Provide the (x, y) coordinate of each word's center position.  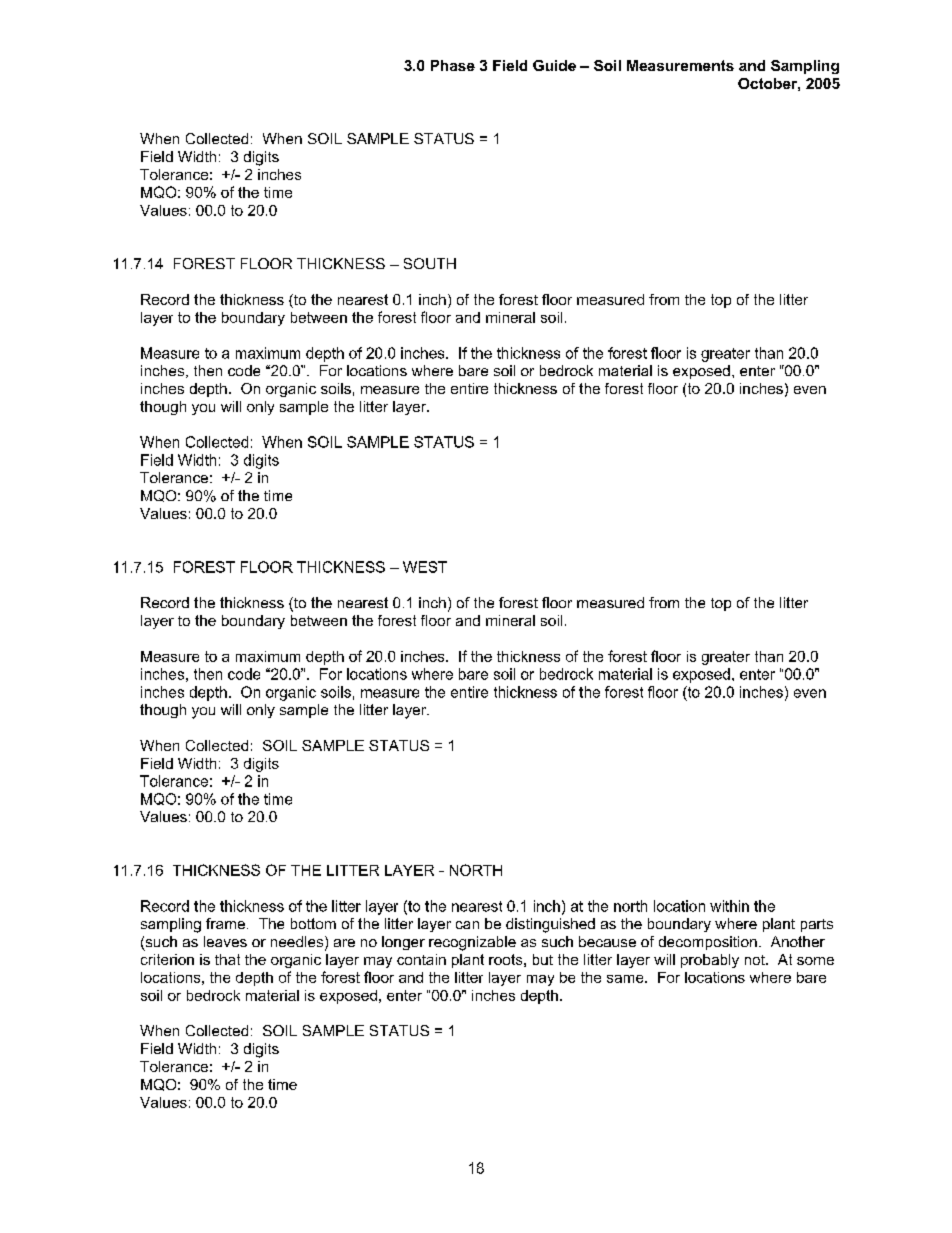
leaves (225, 941)
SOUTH (430, 263)
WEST (425, 567)
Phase (453, 65)
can (467, 925)
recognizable (472, 943)
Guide (554, 65)
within (729, 906)
